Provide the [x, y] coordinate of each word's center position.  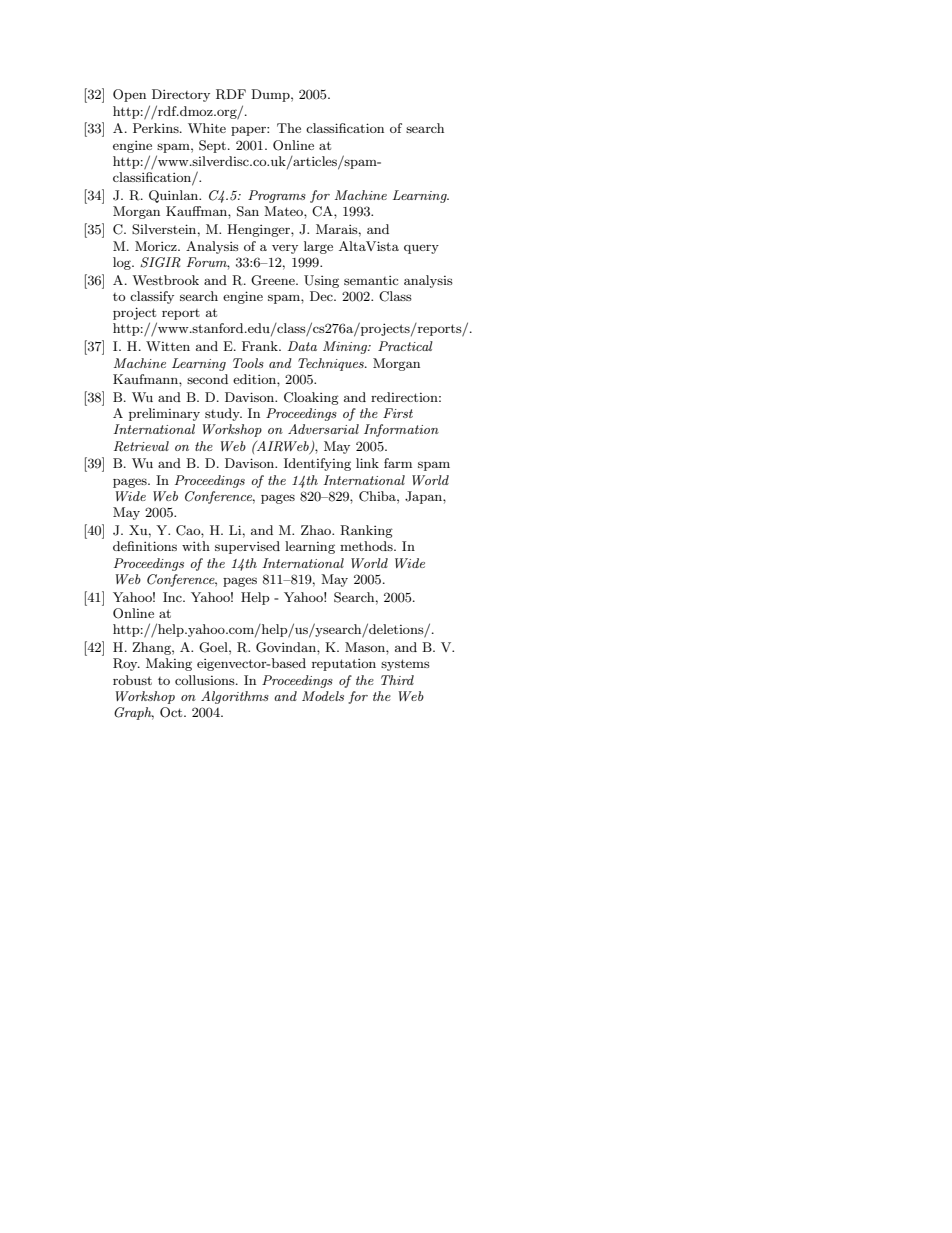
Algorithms [235, 697]
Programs [277, 196]
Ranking [366, 531]
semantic [371, 280]
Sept [214, 146]
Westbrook [165, 280]
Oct [172, 712]
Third [397, 680]
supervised [247, 547]
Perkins [157, 128]
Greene [274, 280]
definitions [145, 546]
